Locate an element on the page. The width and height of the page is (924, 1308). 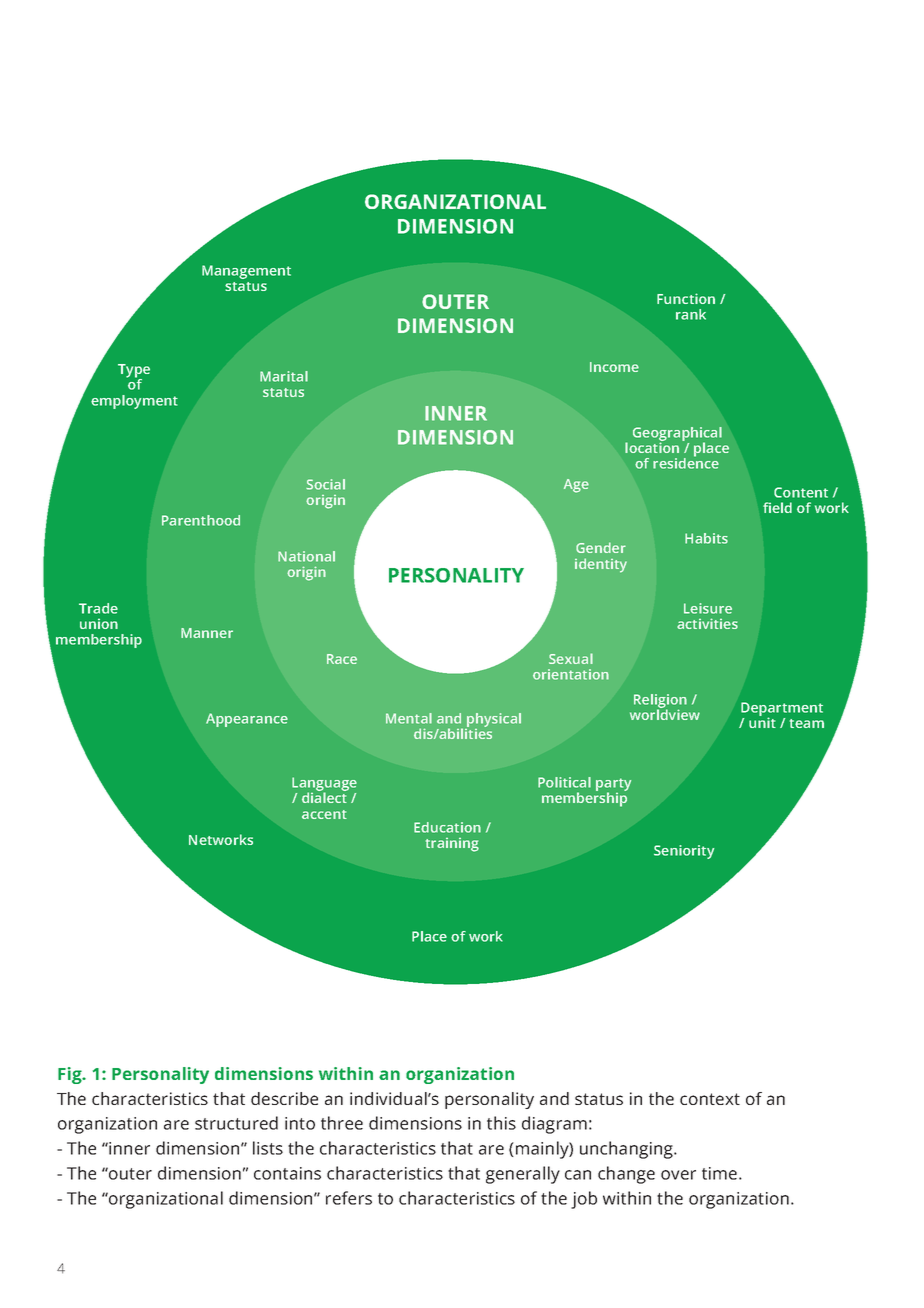
diagram is located at coordinates (554, 1125).
